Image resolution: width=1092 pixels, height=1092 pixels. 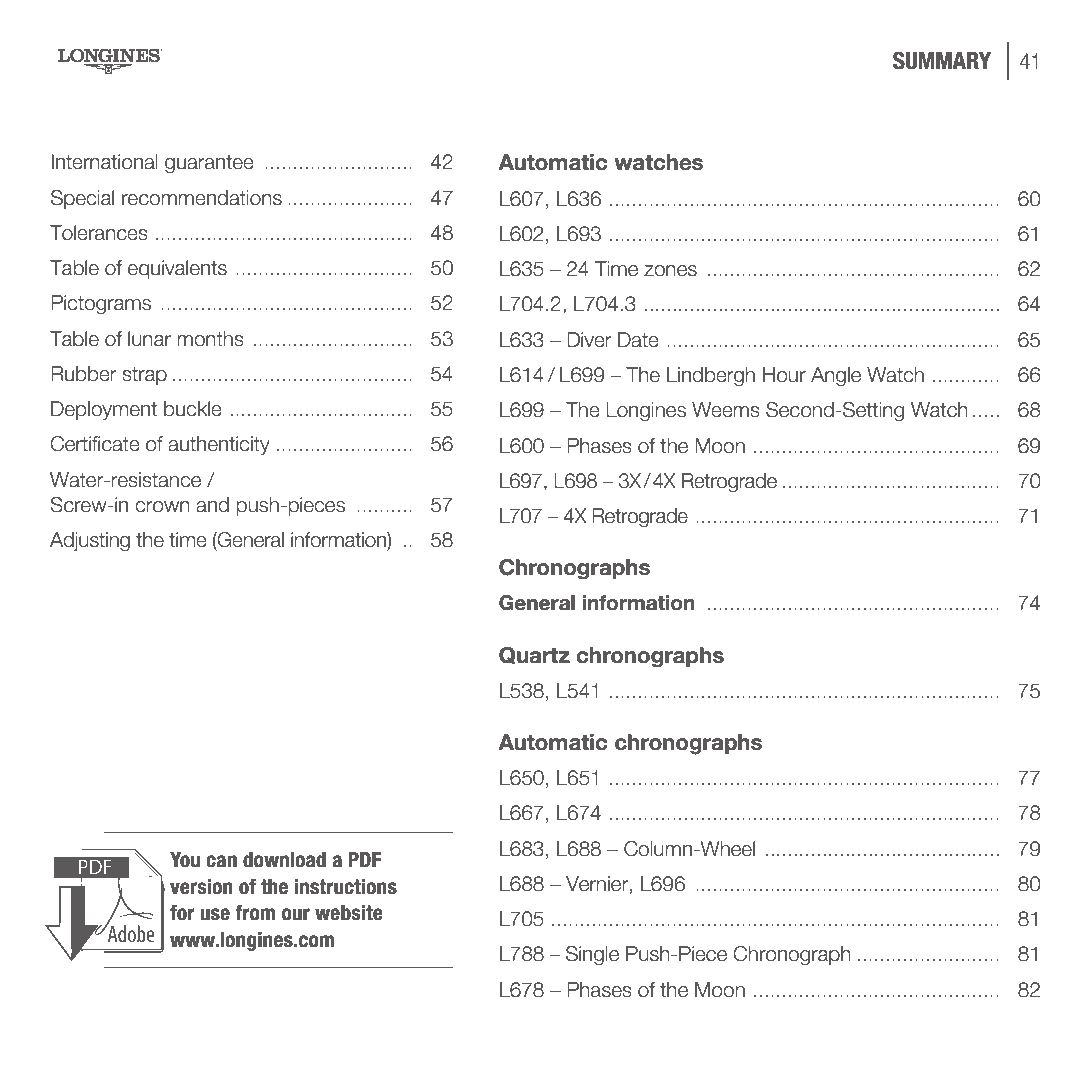 What do you see at coordinates (348, 913) in the screenshot?
I see `website` at bounding box center [348, 913].
